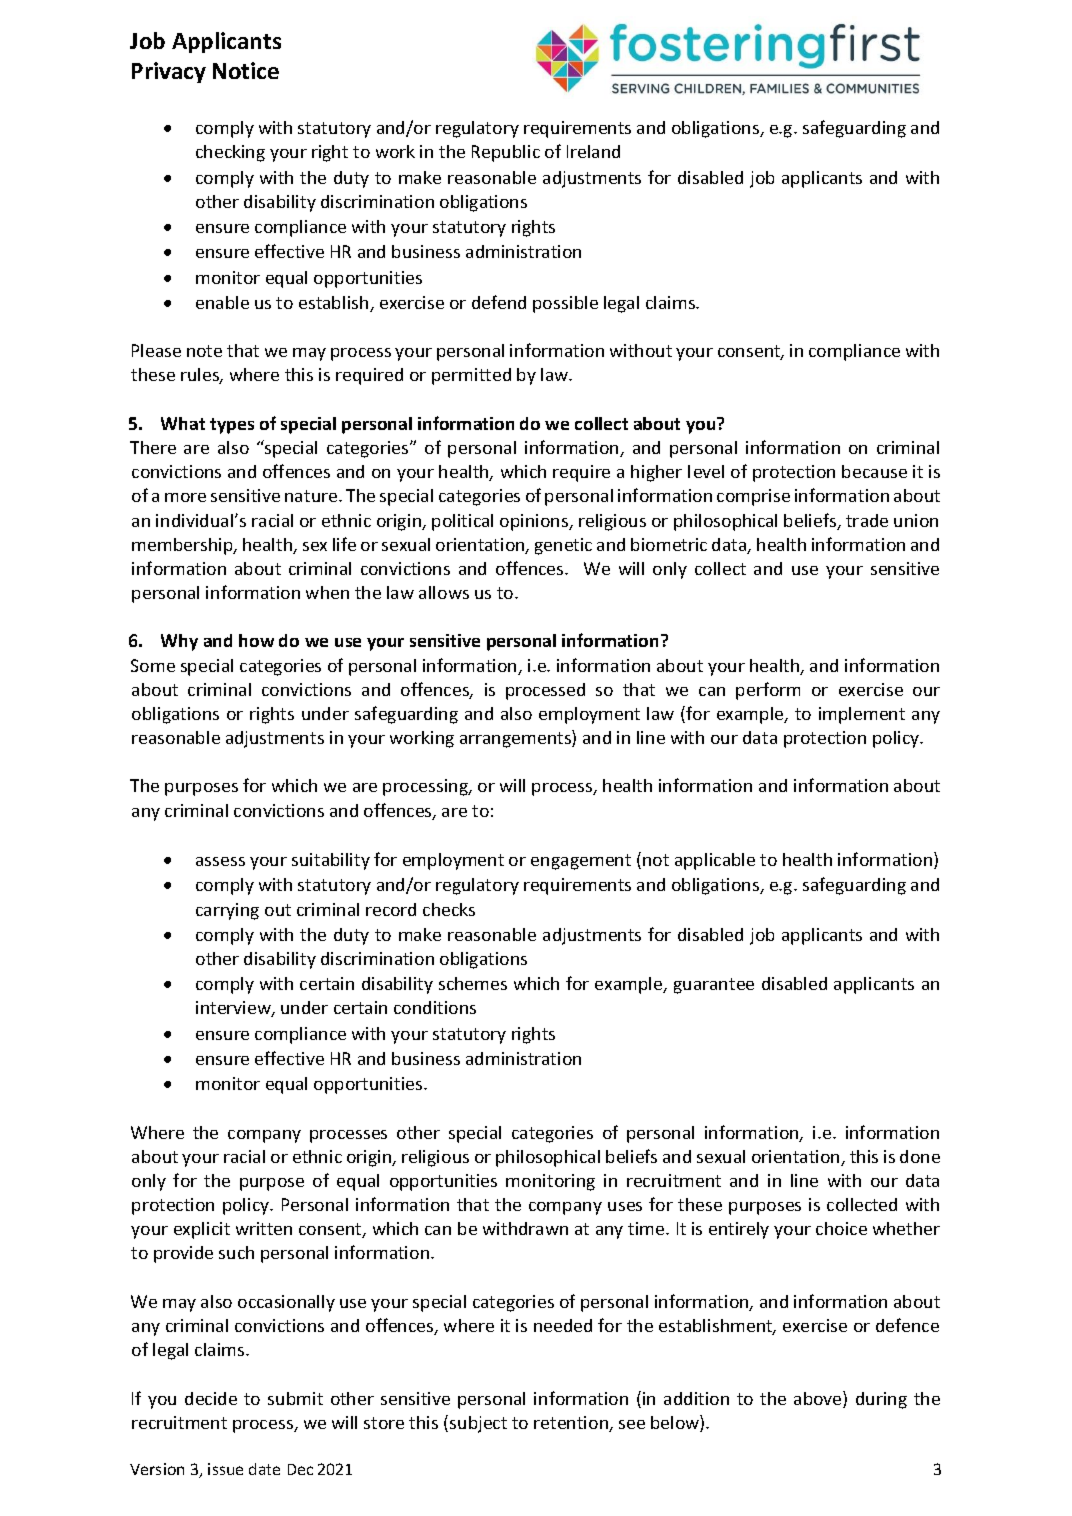  Describe the element at coordinates (506, 153) in the document. I see `Republic` at that location.
